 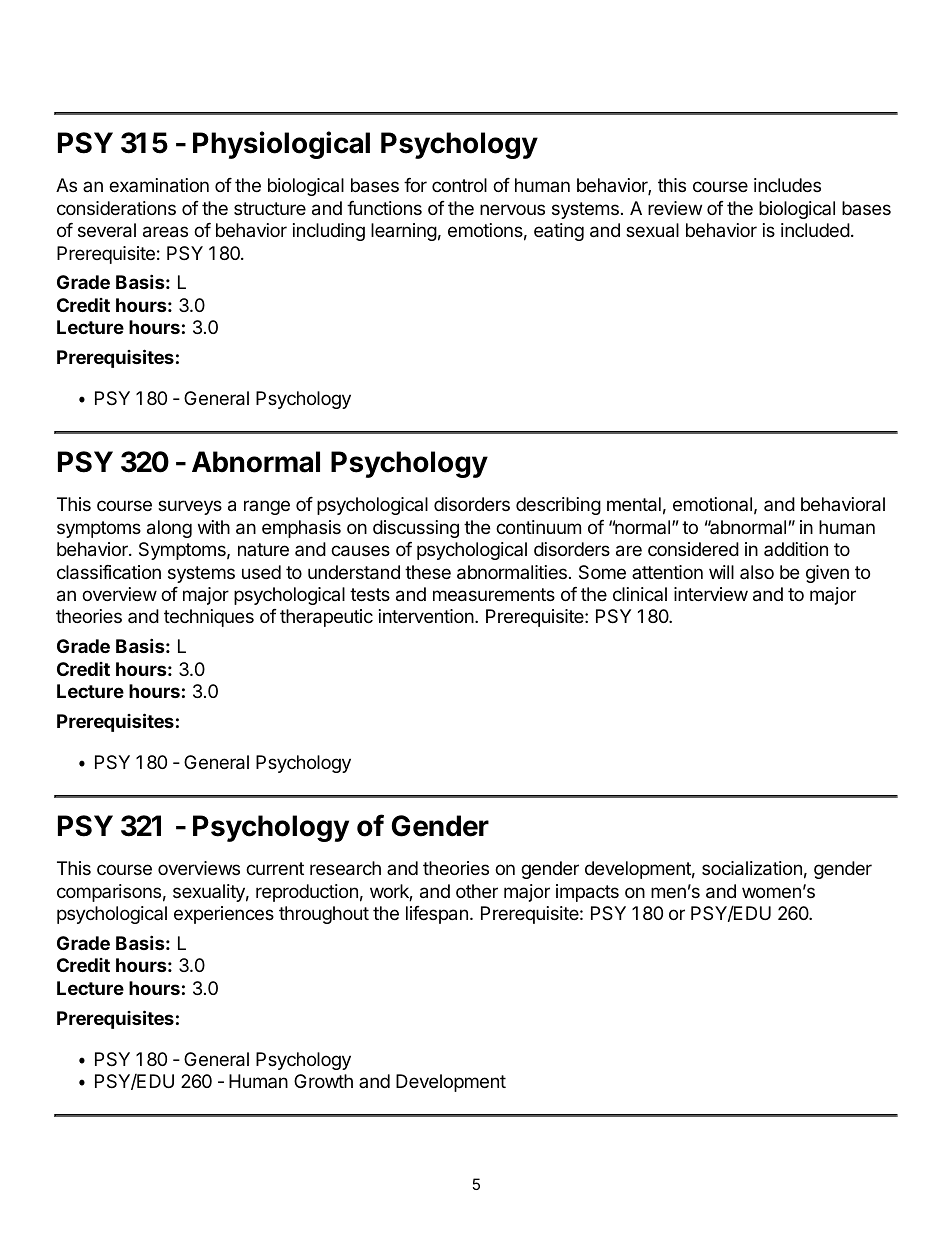 I want to click on examination, so click(x=159, y=185).
